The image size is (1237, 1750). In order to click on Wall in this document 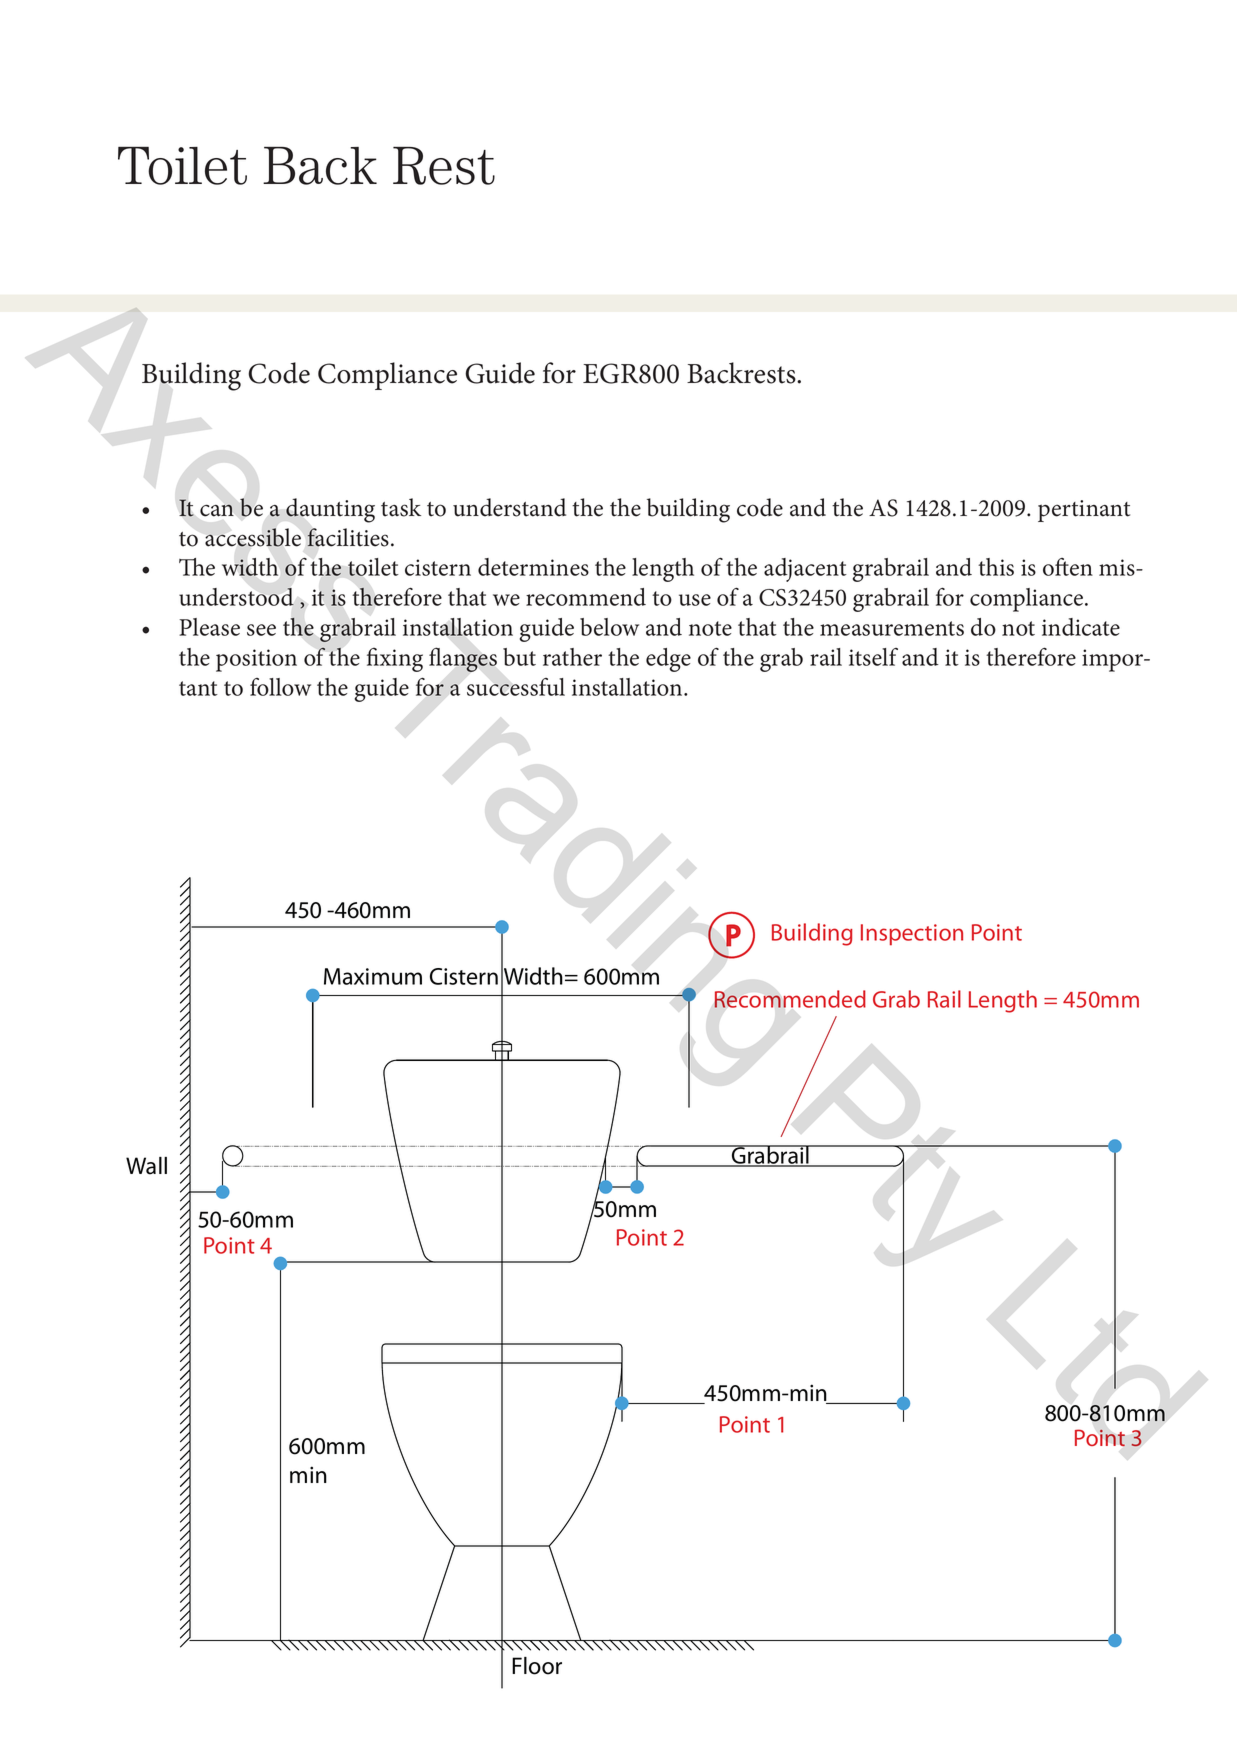, I will do `click(146, 1166)`.
